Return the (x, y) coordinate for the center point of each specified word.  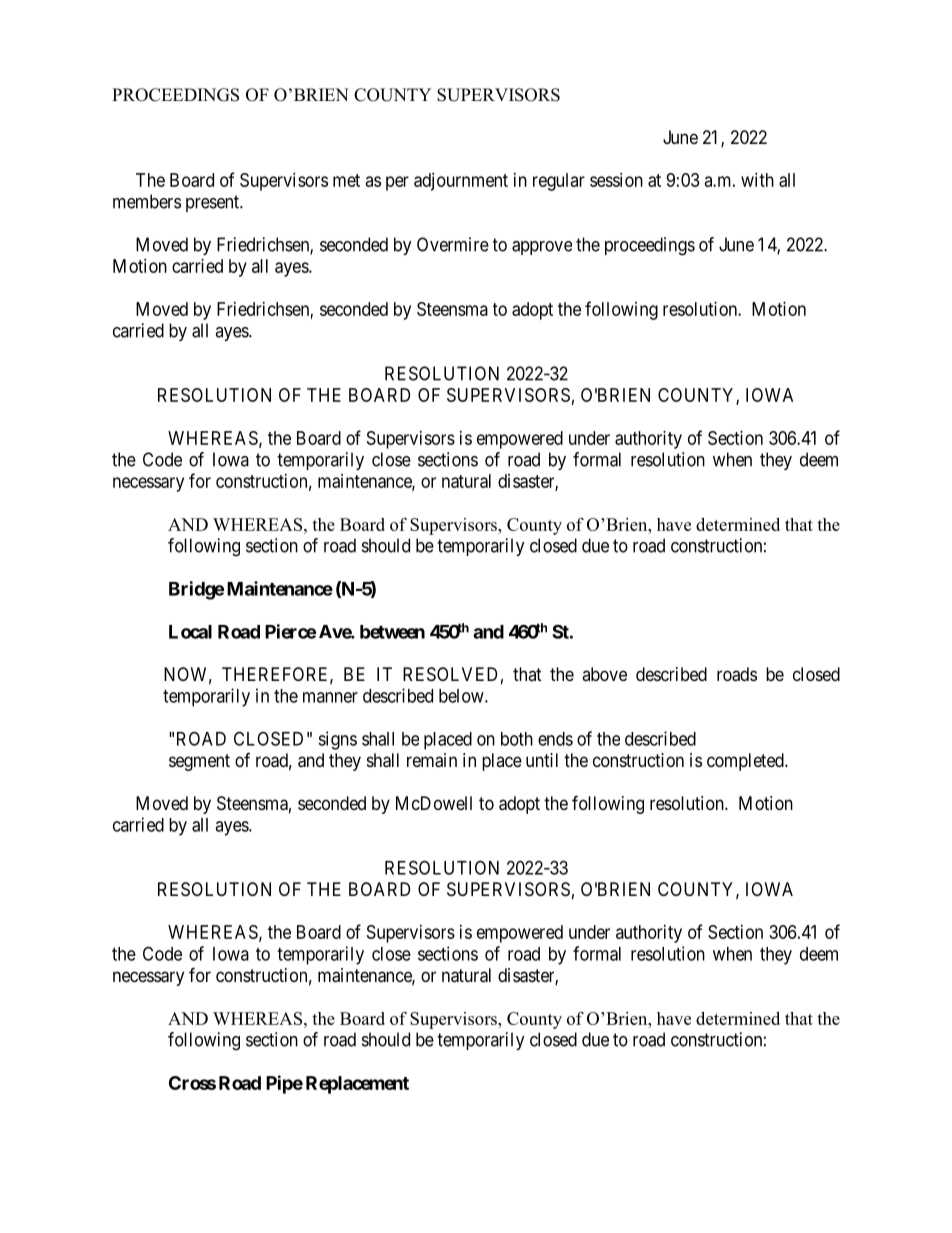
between (392, 632)
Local (190, 632)
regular (559, 182)
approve (542, 248)
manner (330, 697)
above (604, 674)
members (147, 201)
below (462, 696)
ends (555, 739)
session (616, 180)
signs (337, 740)
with (757, 180)
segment (199, 762)
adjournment (461, 182)
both (517, 739)
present (213, 203)
